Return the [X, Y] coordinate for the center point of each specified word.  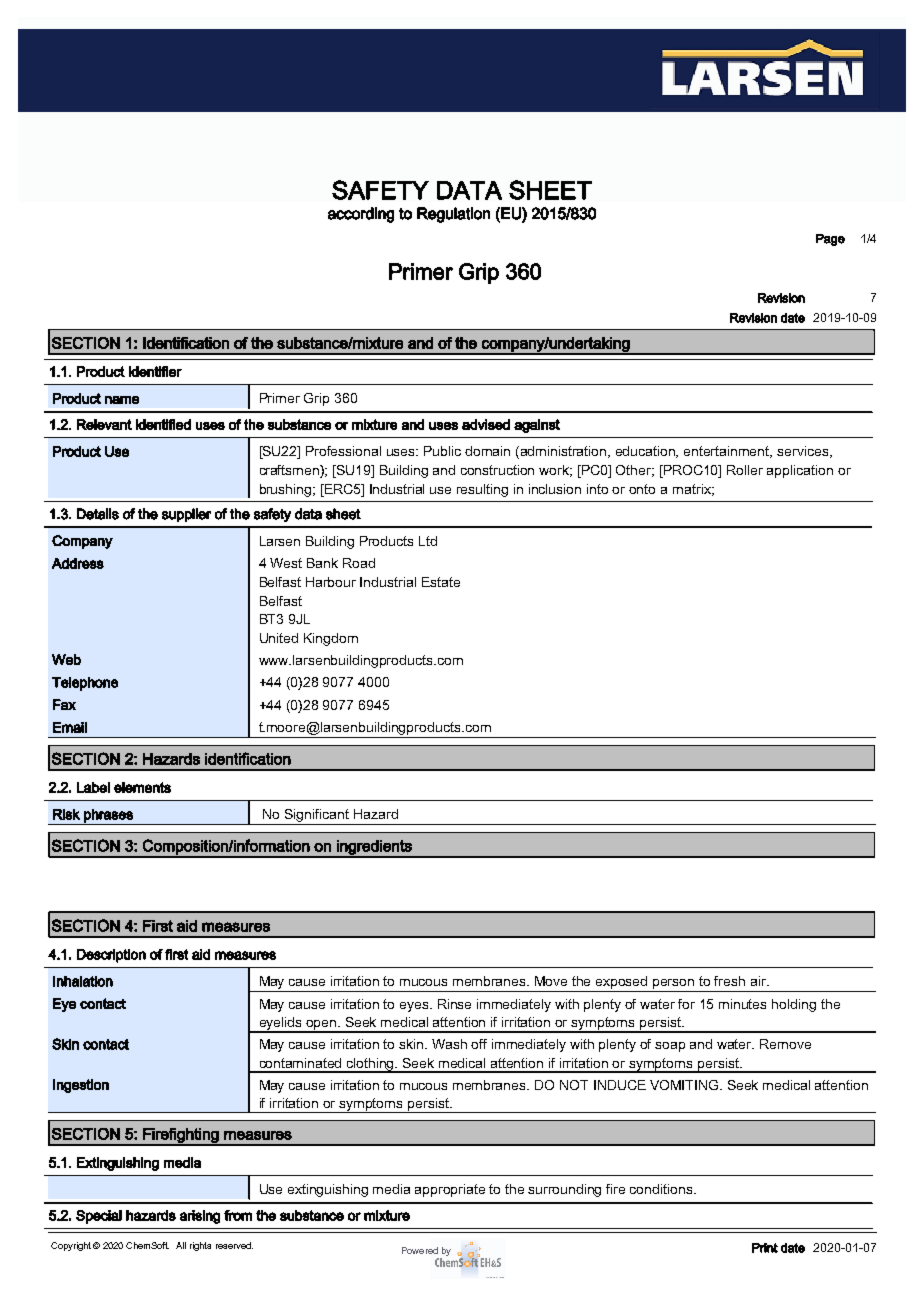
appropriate [450, 1190]
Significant [317, 817]
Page [830, 240]
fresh [729, 981]
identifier [155, 371]
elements [142, 787]
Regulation [453, 215]
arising [200, 1217]
